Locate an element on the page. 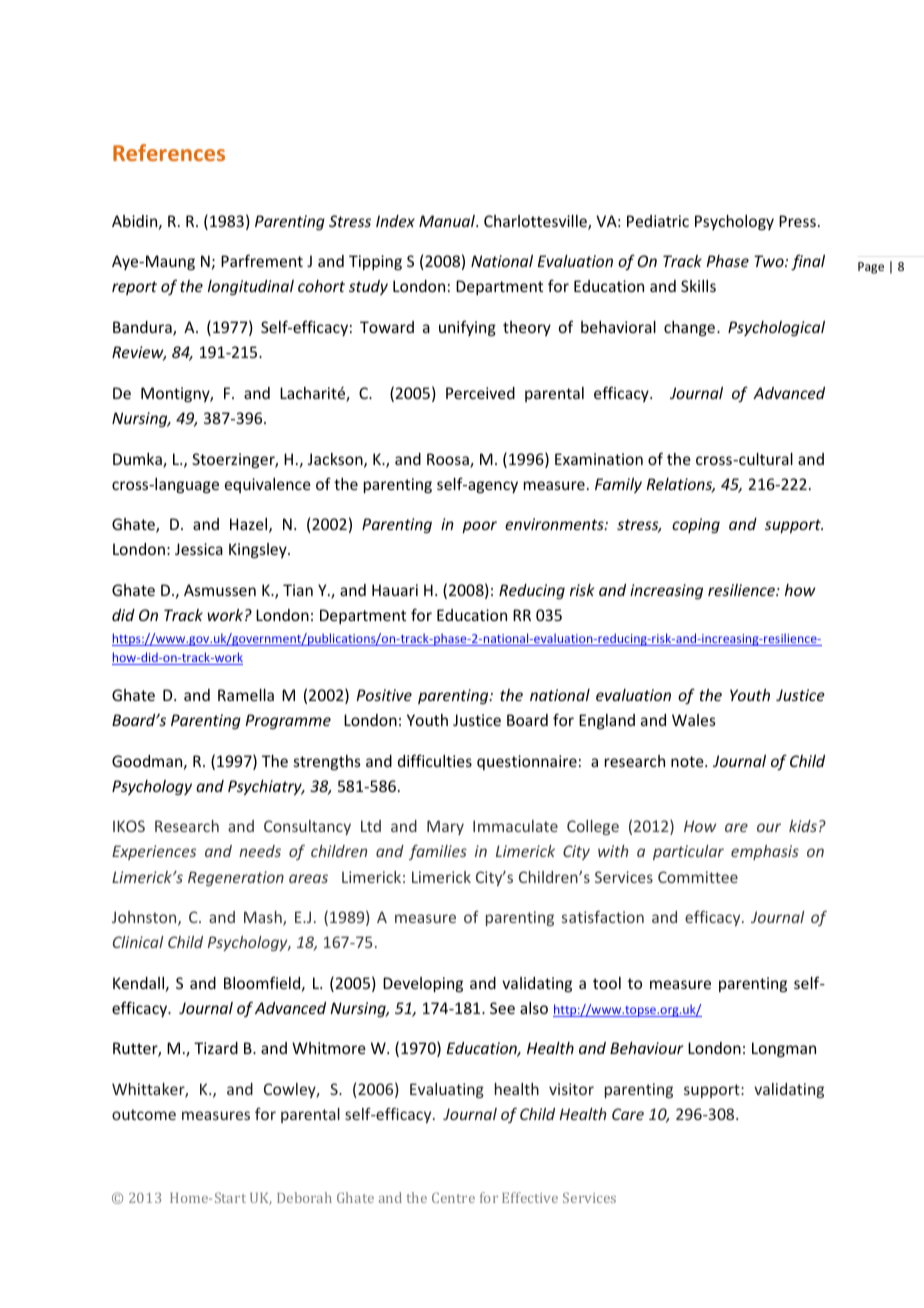 The height and width of the image is (1308, 924). Longman is located at coordinates (784, 1049).
